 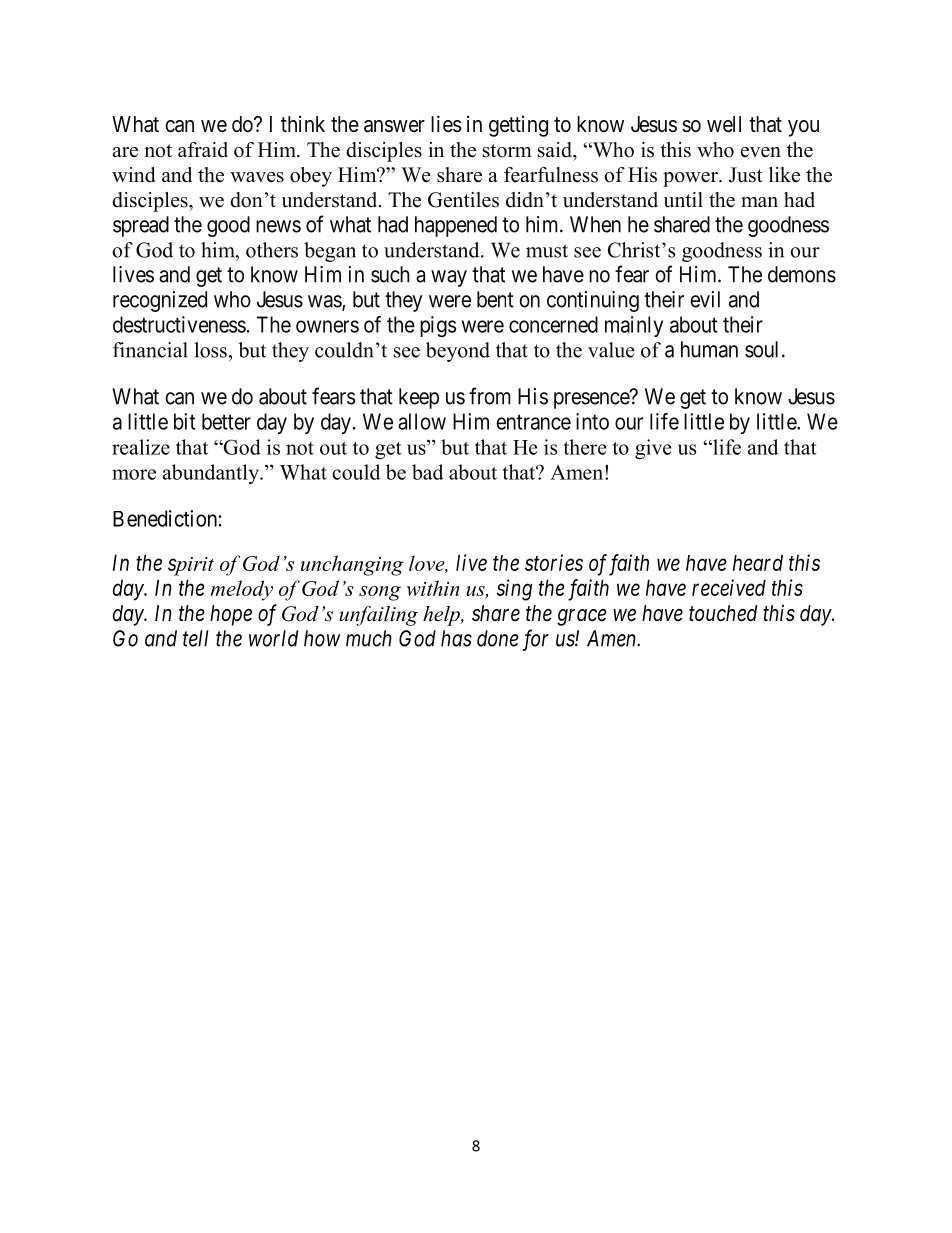 What do you see at coordinates (210, 350) in the image?
I see `loss` at bounding box center [210, 350].
